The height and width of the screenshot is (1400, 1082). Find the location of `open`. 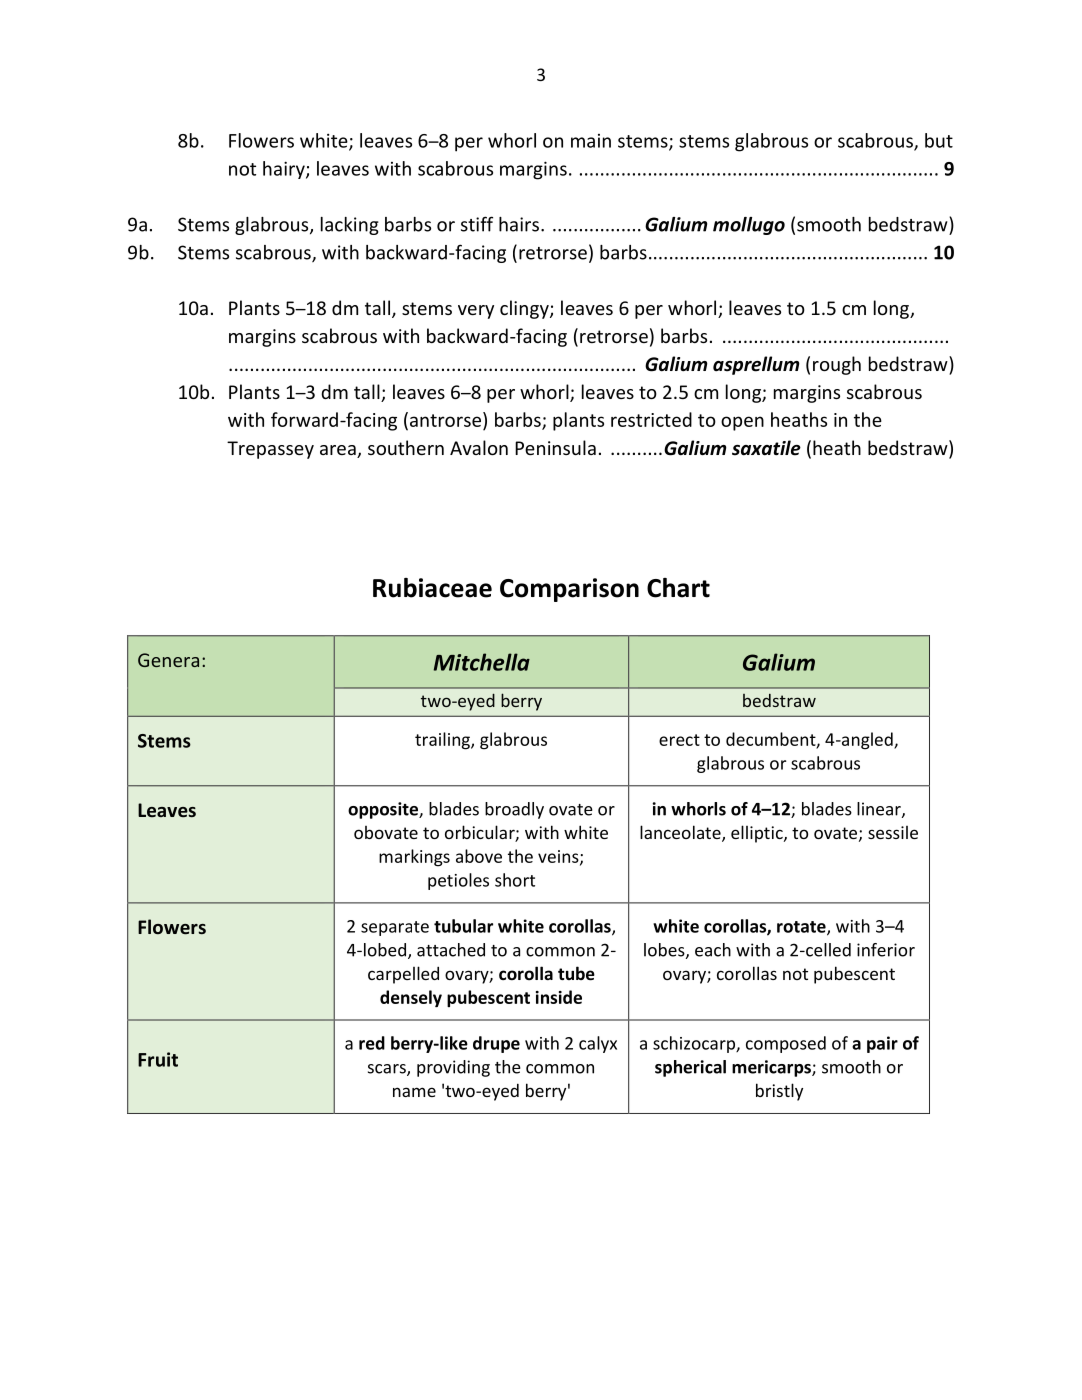

open is located at coordinates (742, 423).
